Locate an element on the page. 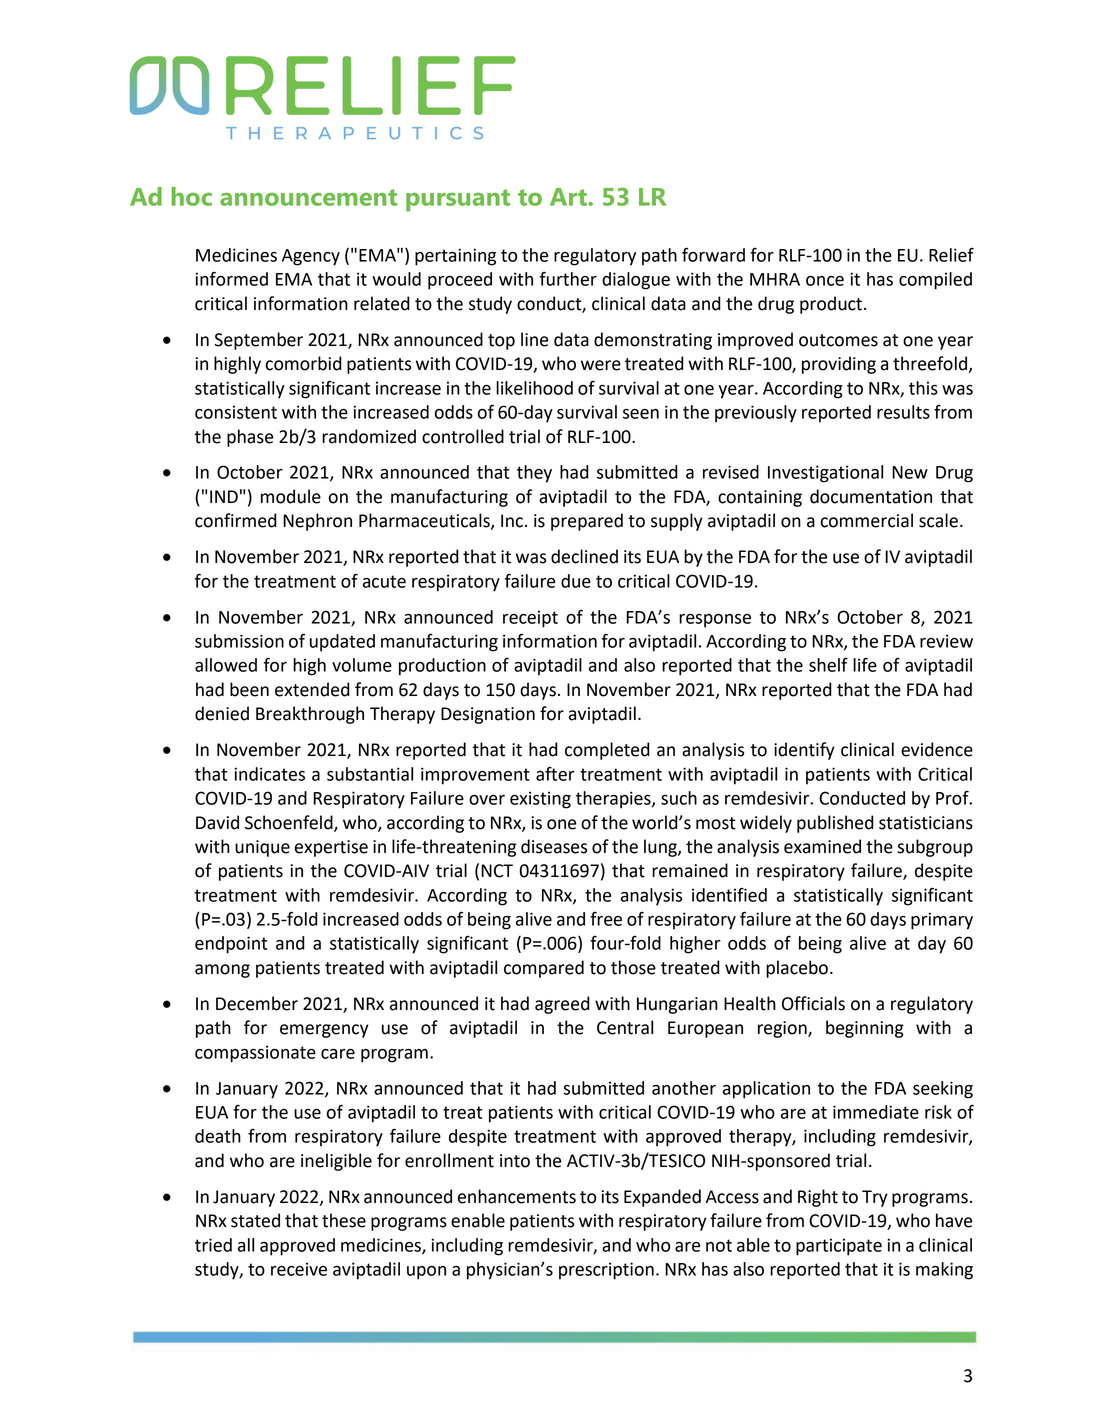 This document has width=1103, height=1427. once is located at coordinates (825, 281).
